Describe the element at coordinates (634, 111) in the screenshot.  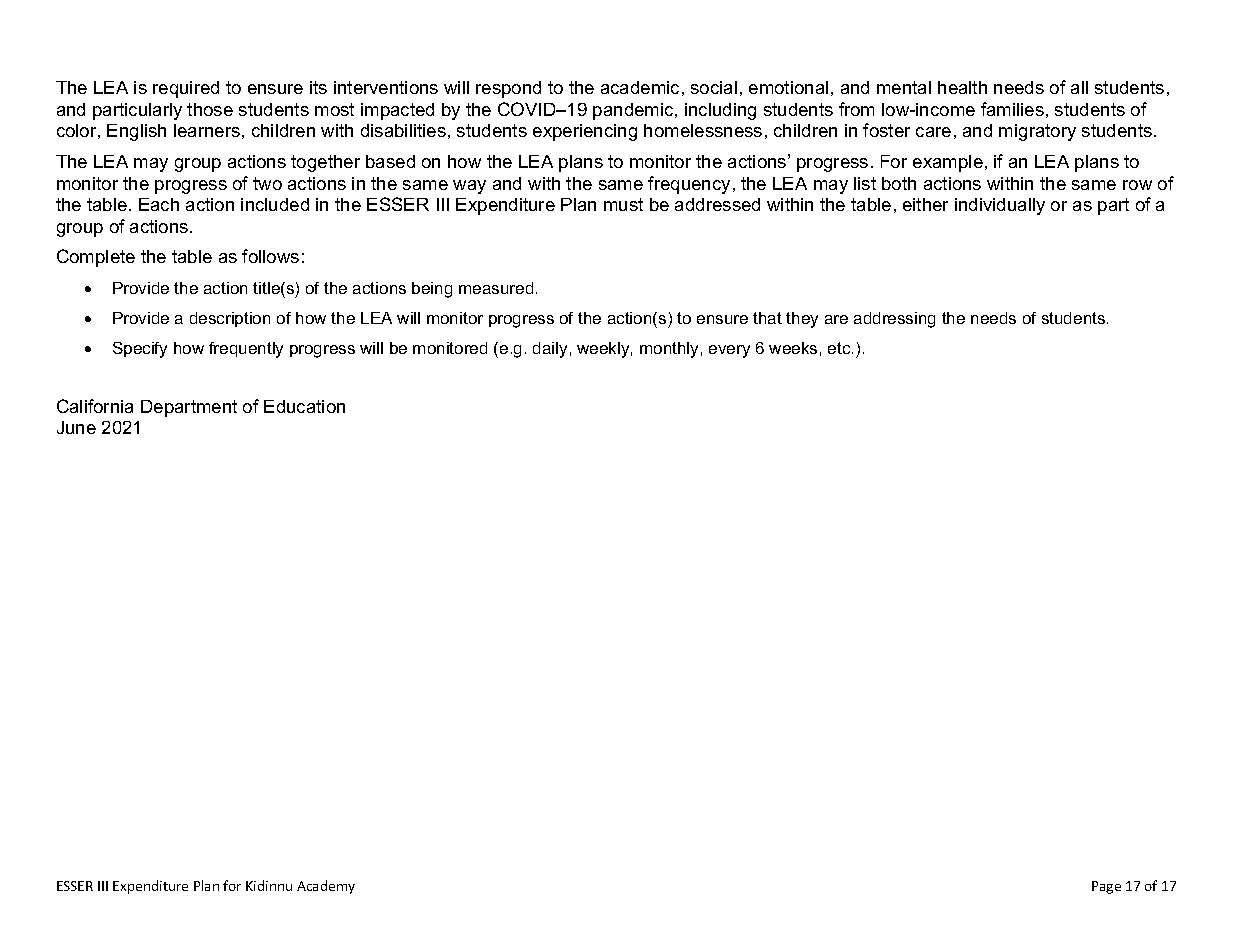
I see `pandemic` at that location.
